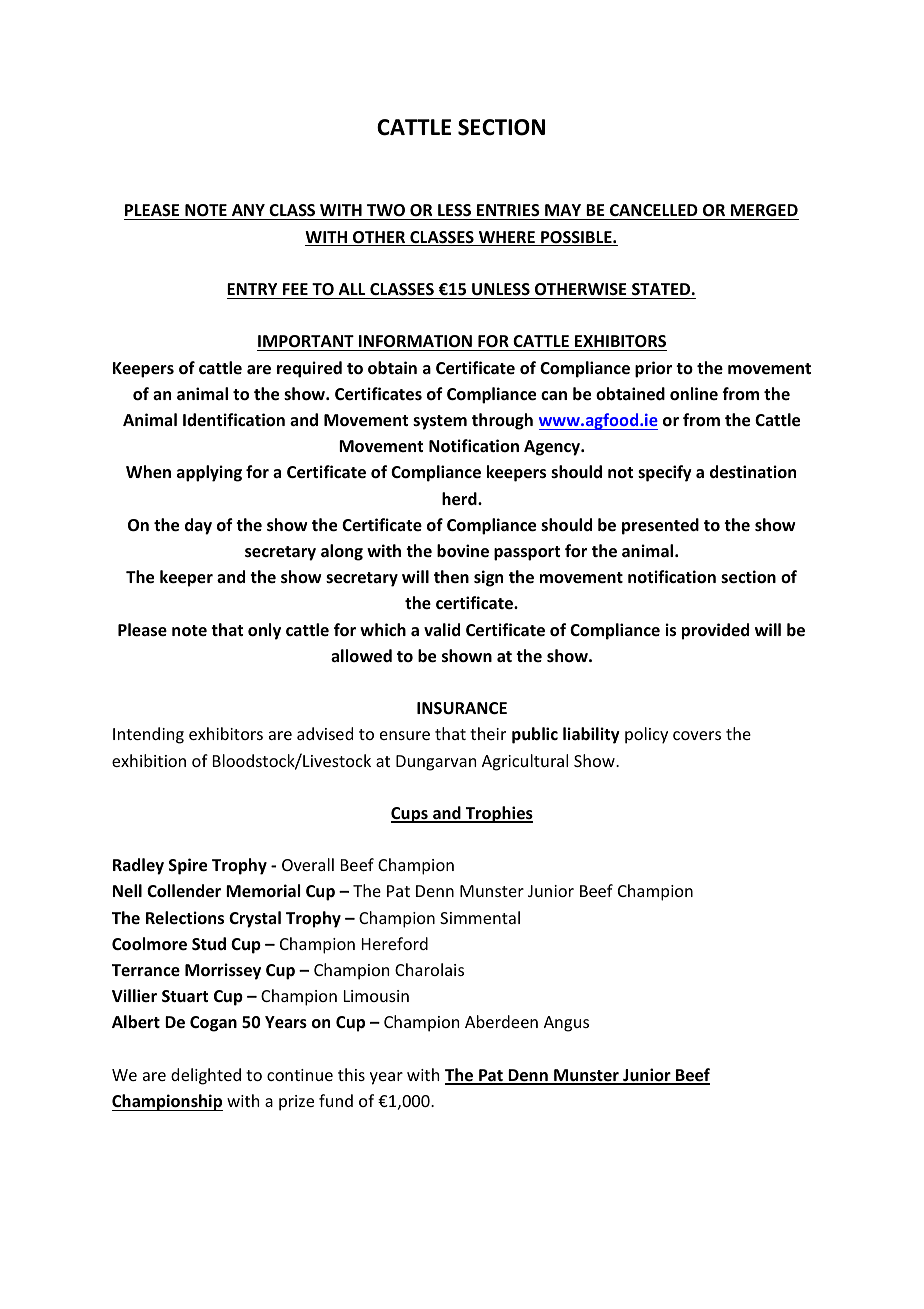 The width and height of the image is (924, 1309). Describe the element at coordinates (209, 473) in the image. I see `applying` at that location.
